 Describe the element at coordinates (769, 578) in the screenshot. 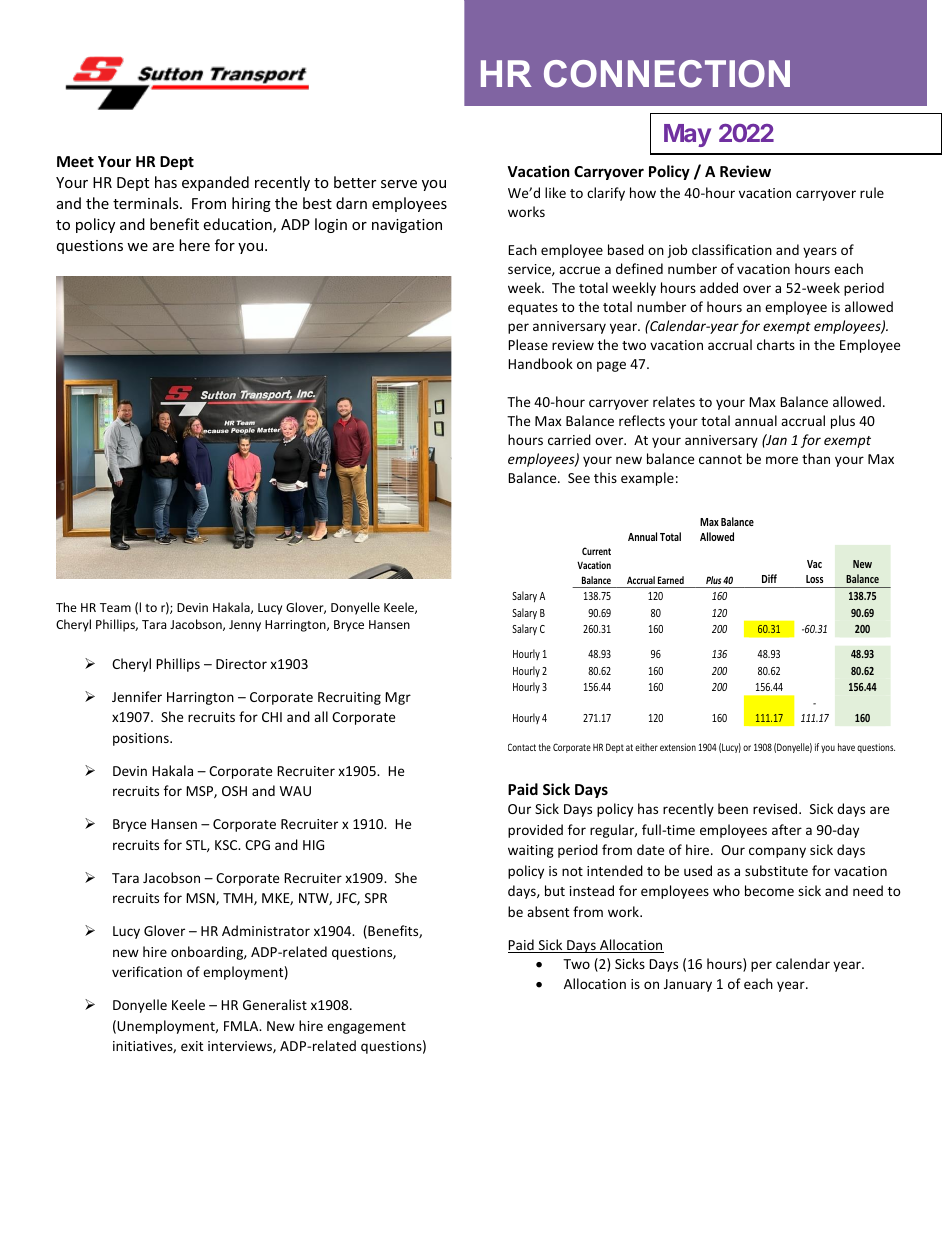

I see `Diff` at that location.
